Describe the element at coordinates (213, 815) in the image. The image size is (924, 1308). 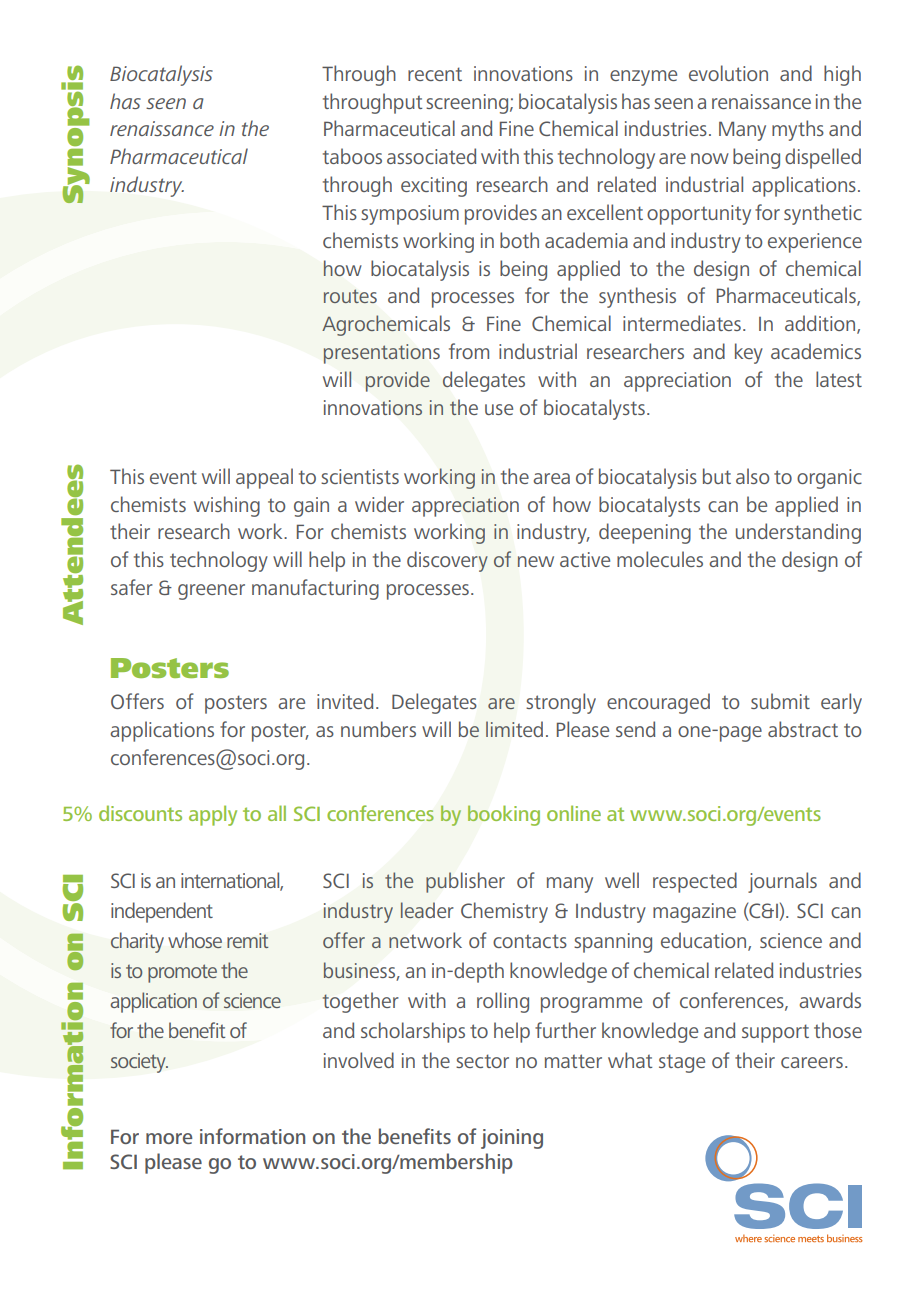
I see `apply` at that location.
